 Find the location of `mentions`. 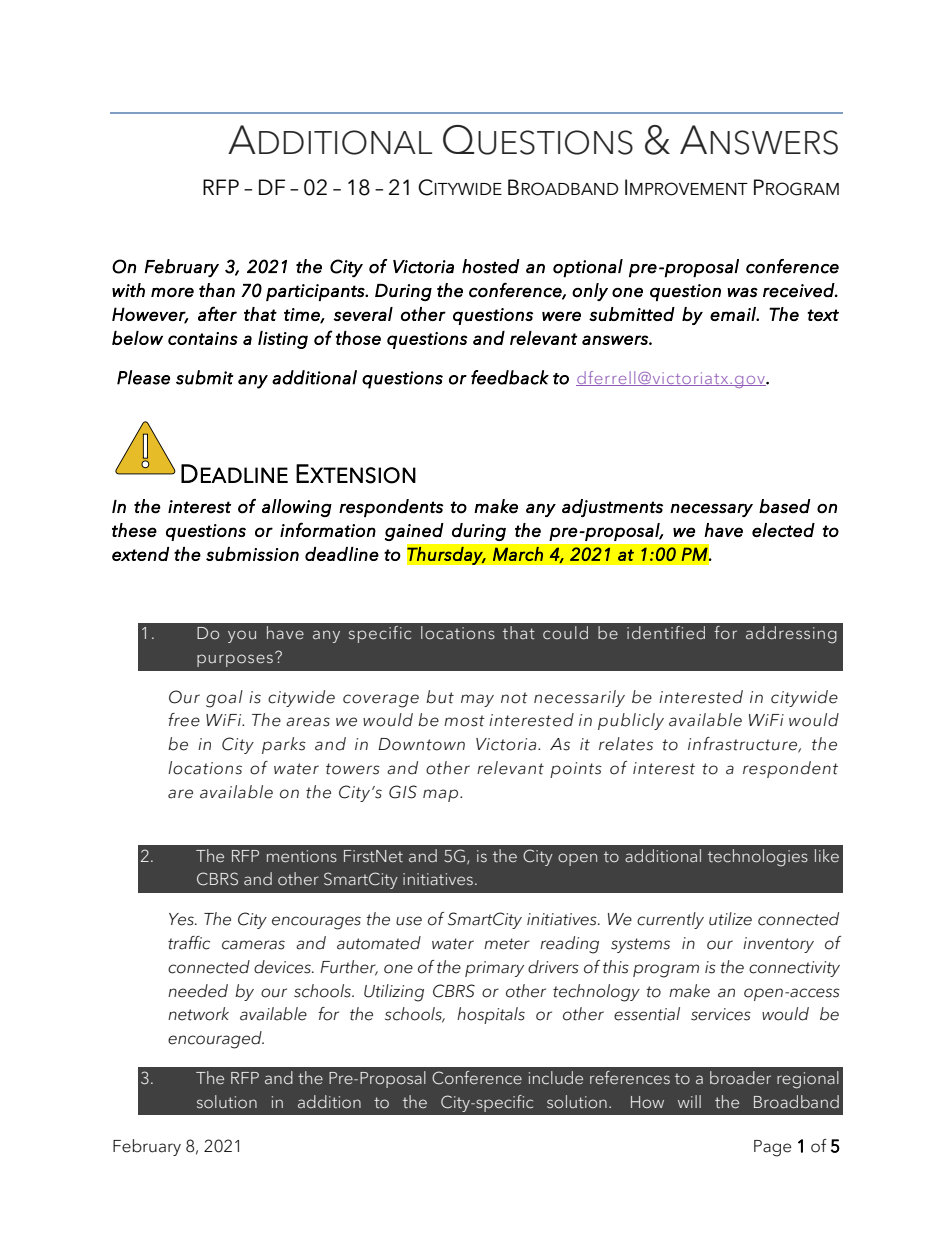

mentions is located at coordinates (302, 856).
